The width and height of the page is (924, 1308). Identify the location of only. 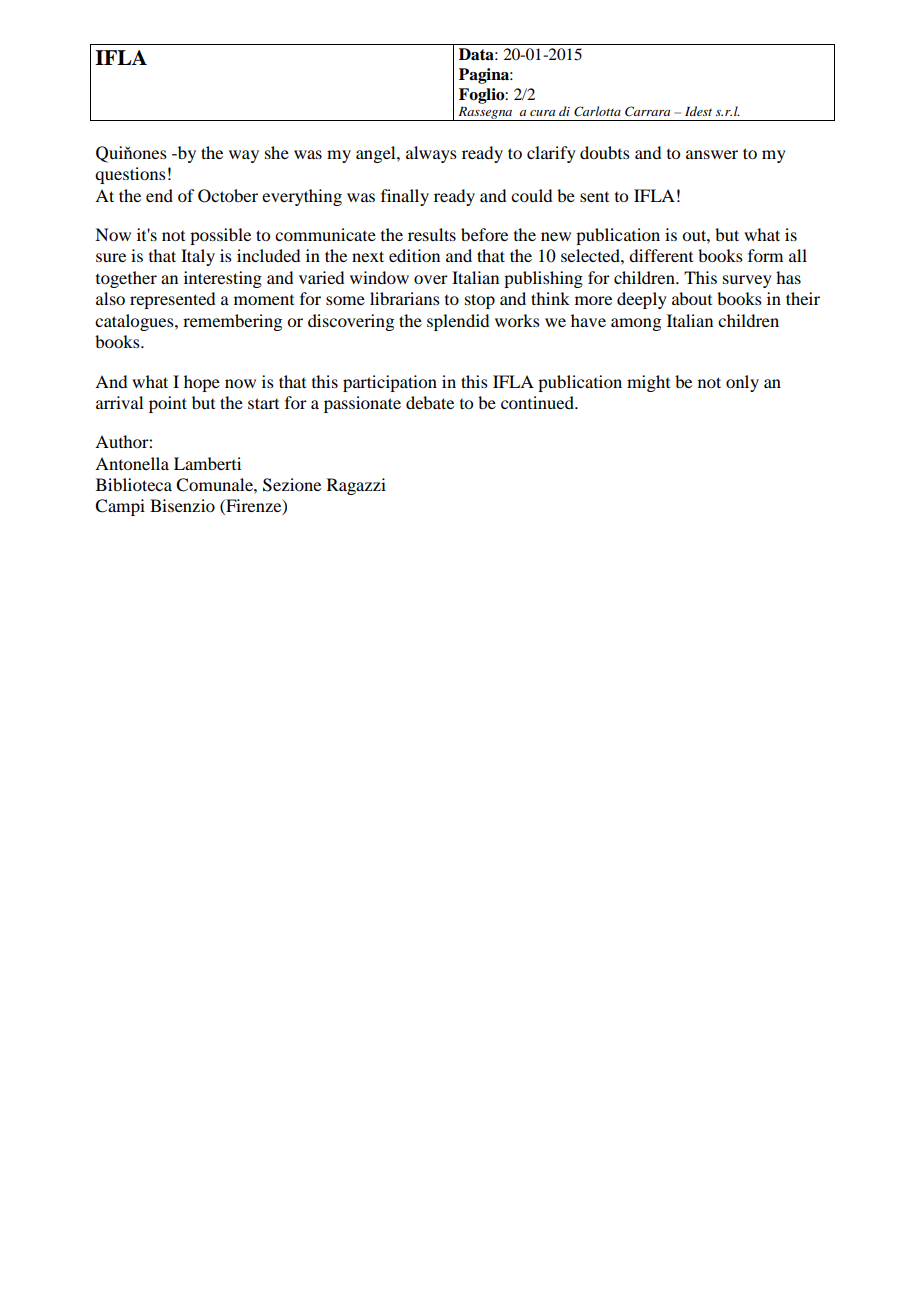
(742, 383).
